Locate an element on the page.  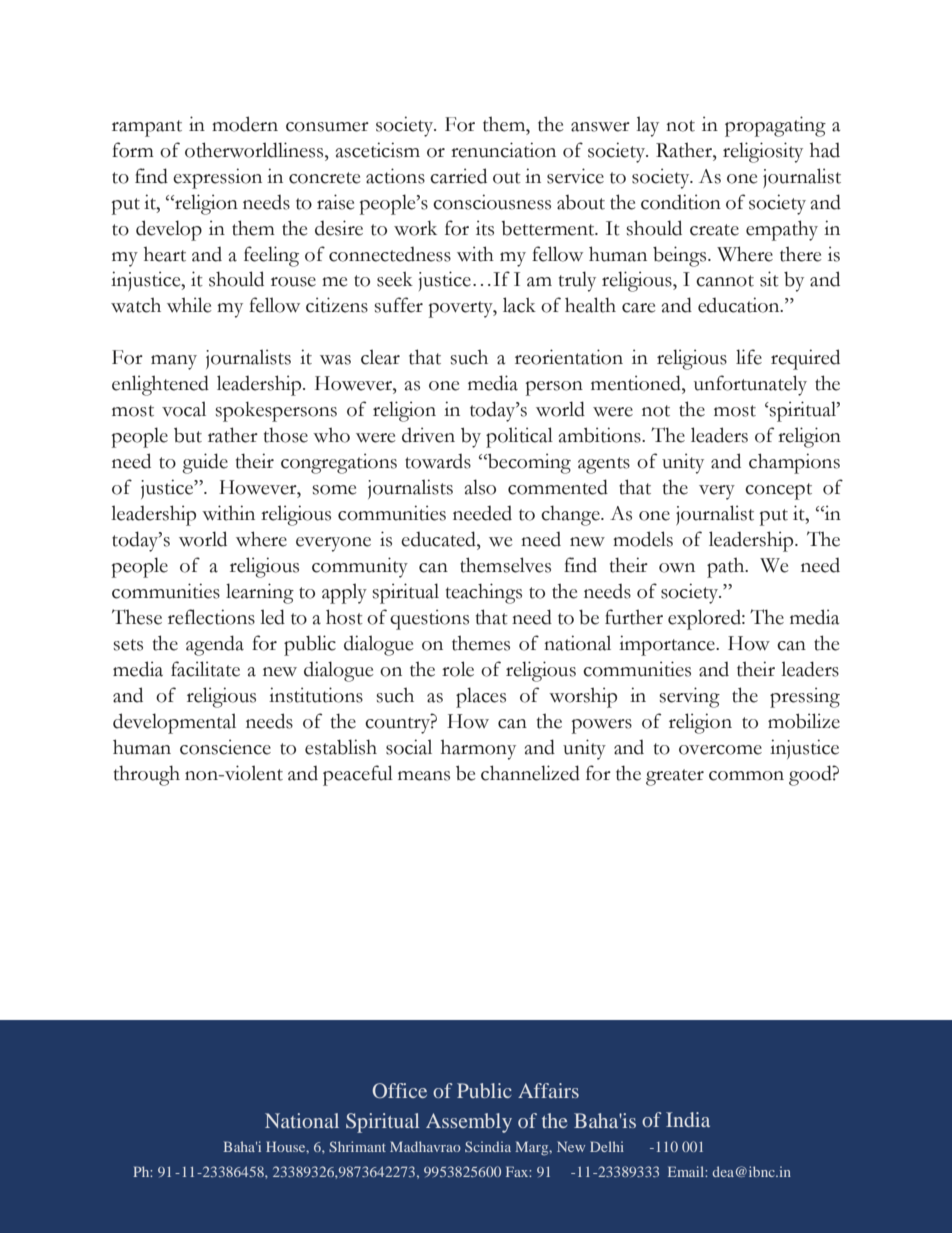
role is located at coordinates (458, 669).
